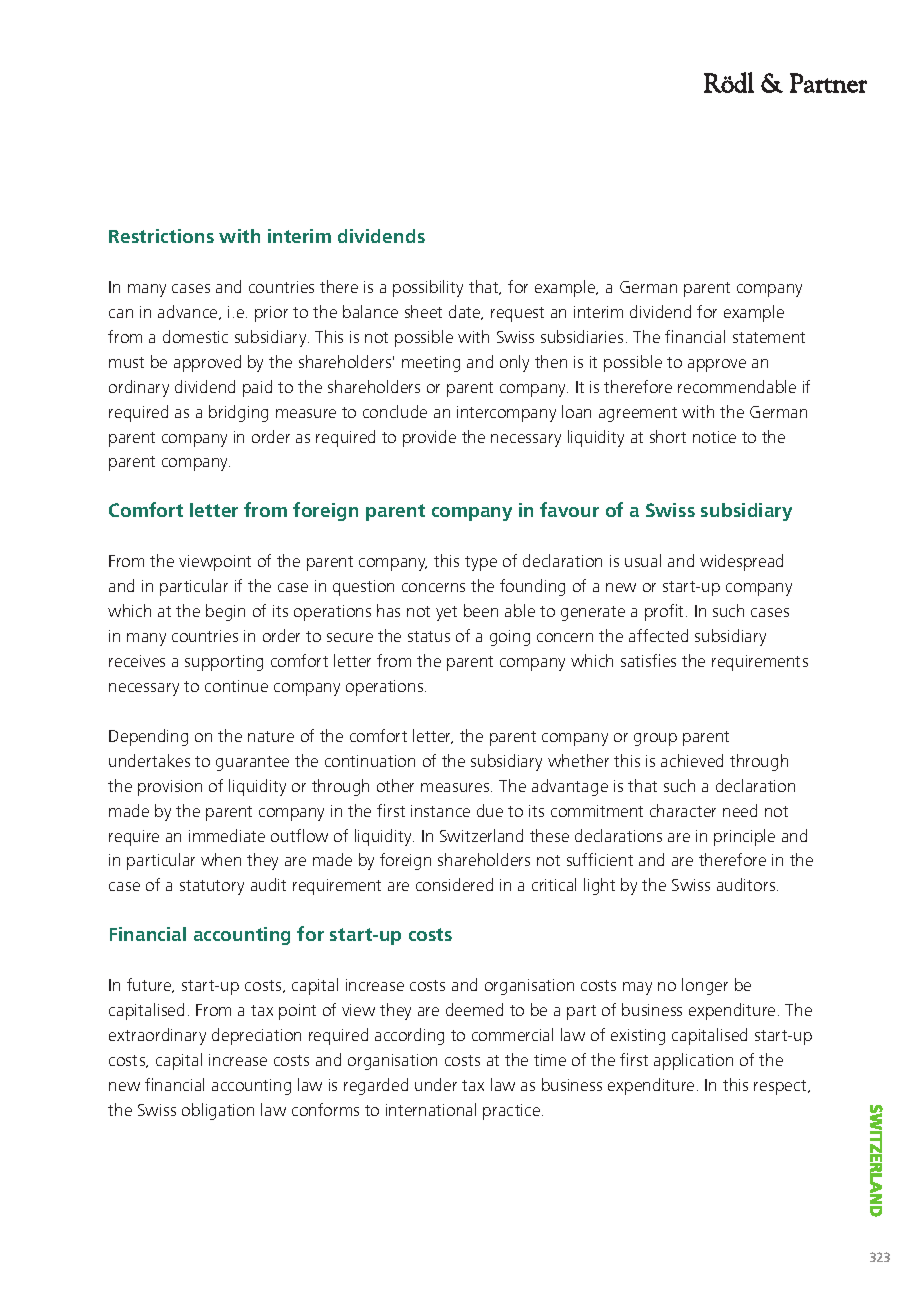 Image resolution: width=924 pixels, height=1305 pixels. Describe the element at coordinates (440, 811) in the document. I see `instance` at that location.
